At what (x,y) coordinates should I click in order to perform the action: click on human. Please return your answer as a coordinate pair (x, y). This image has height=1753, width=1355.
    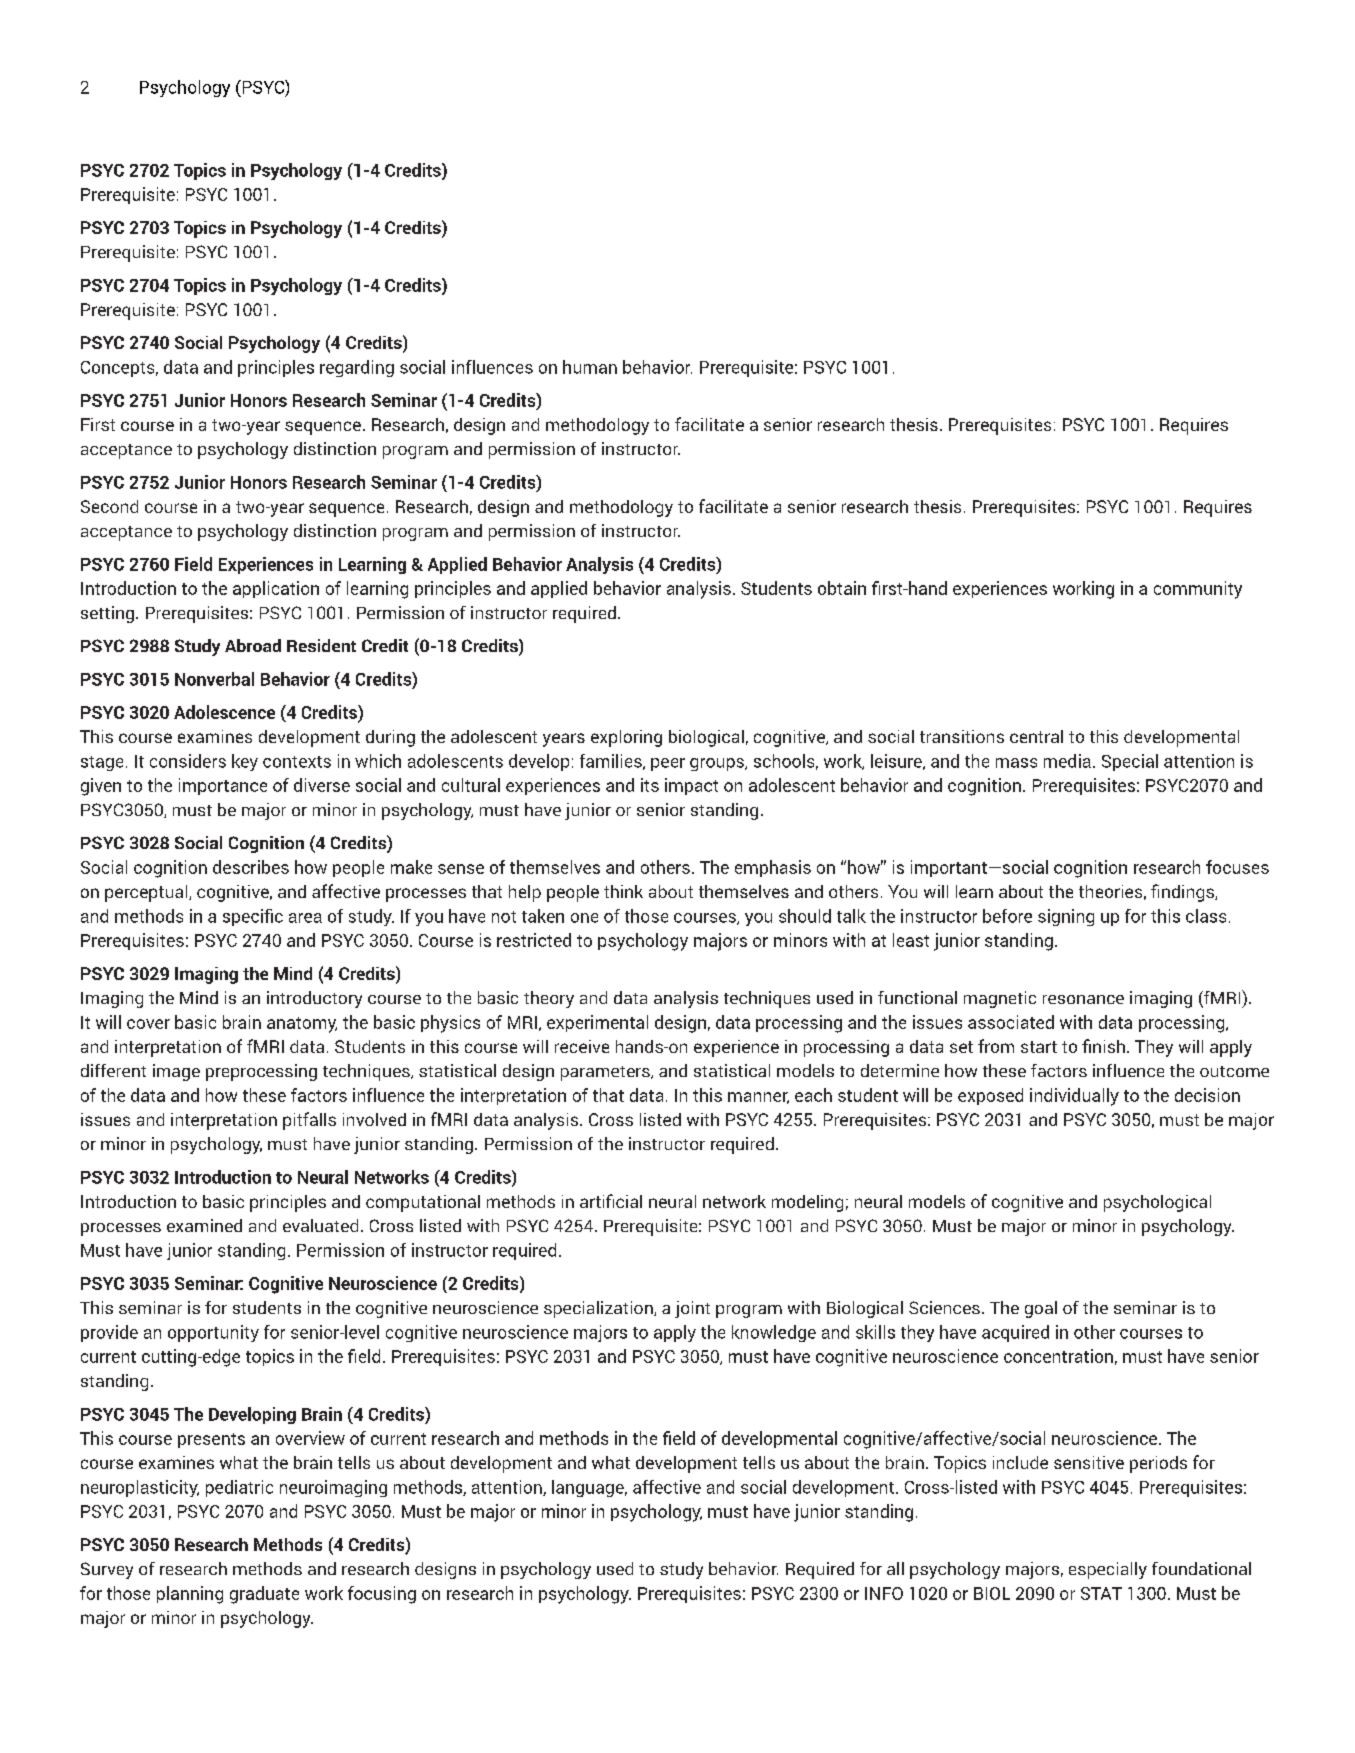
    Looking at the image, I should click on (590, 367).
